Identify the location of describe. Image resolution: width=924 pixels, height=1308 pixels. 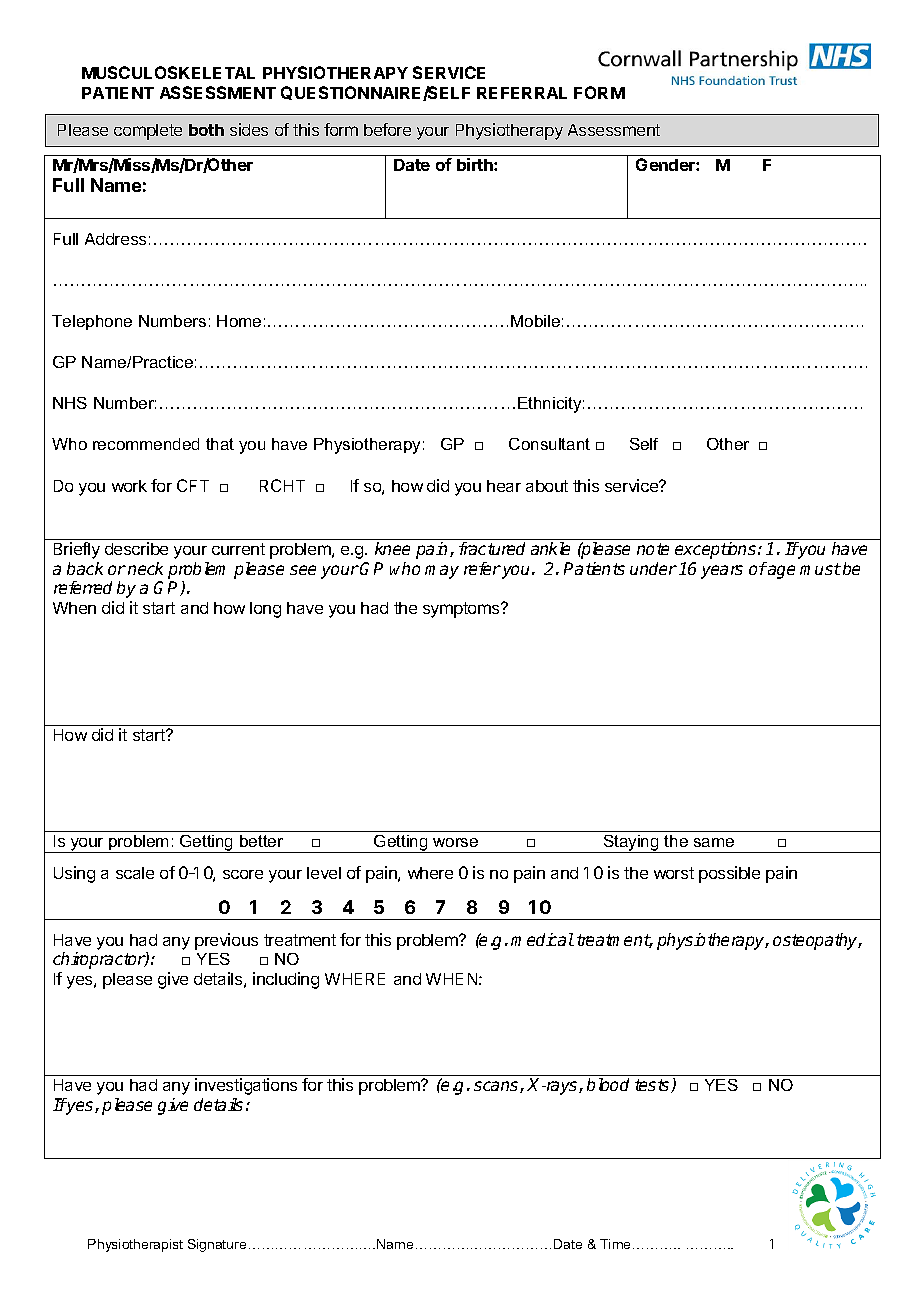
(136, 548).
